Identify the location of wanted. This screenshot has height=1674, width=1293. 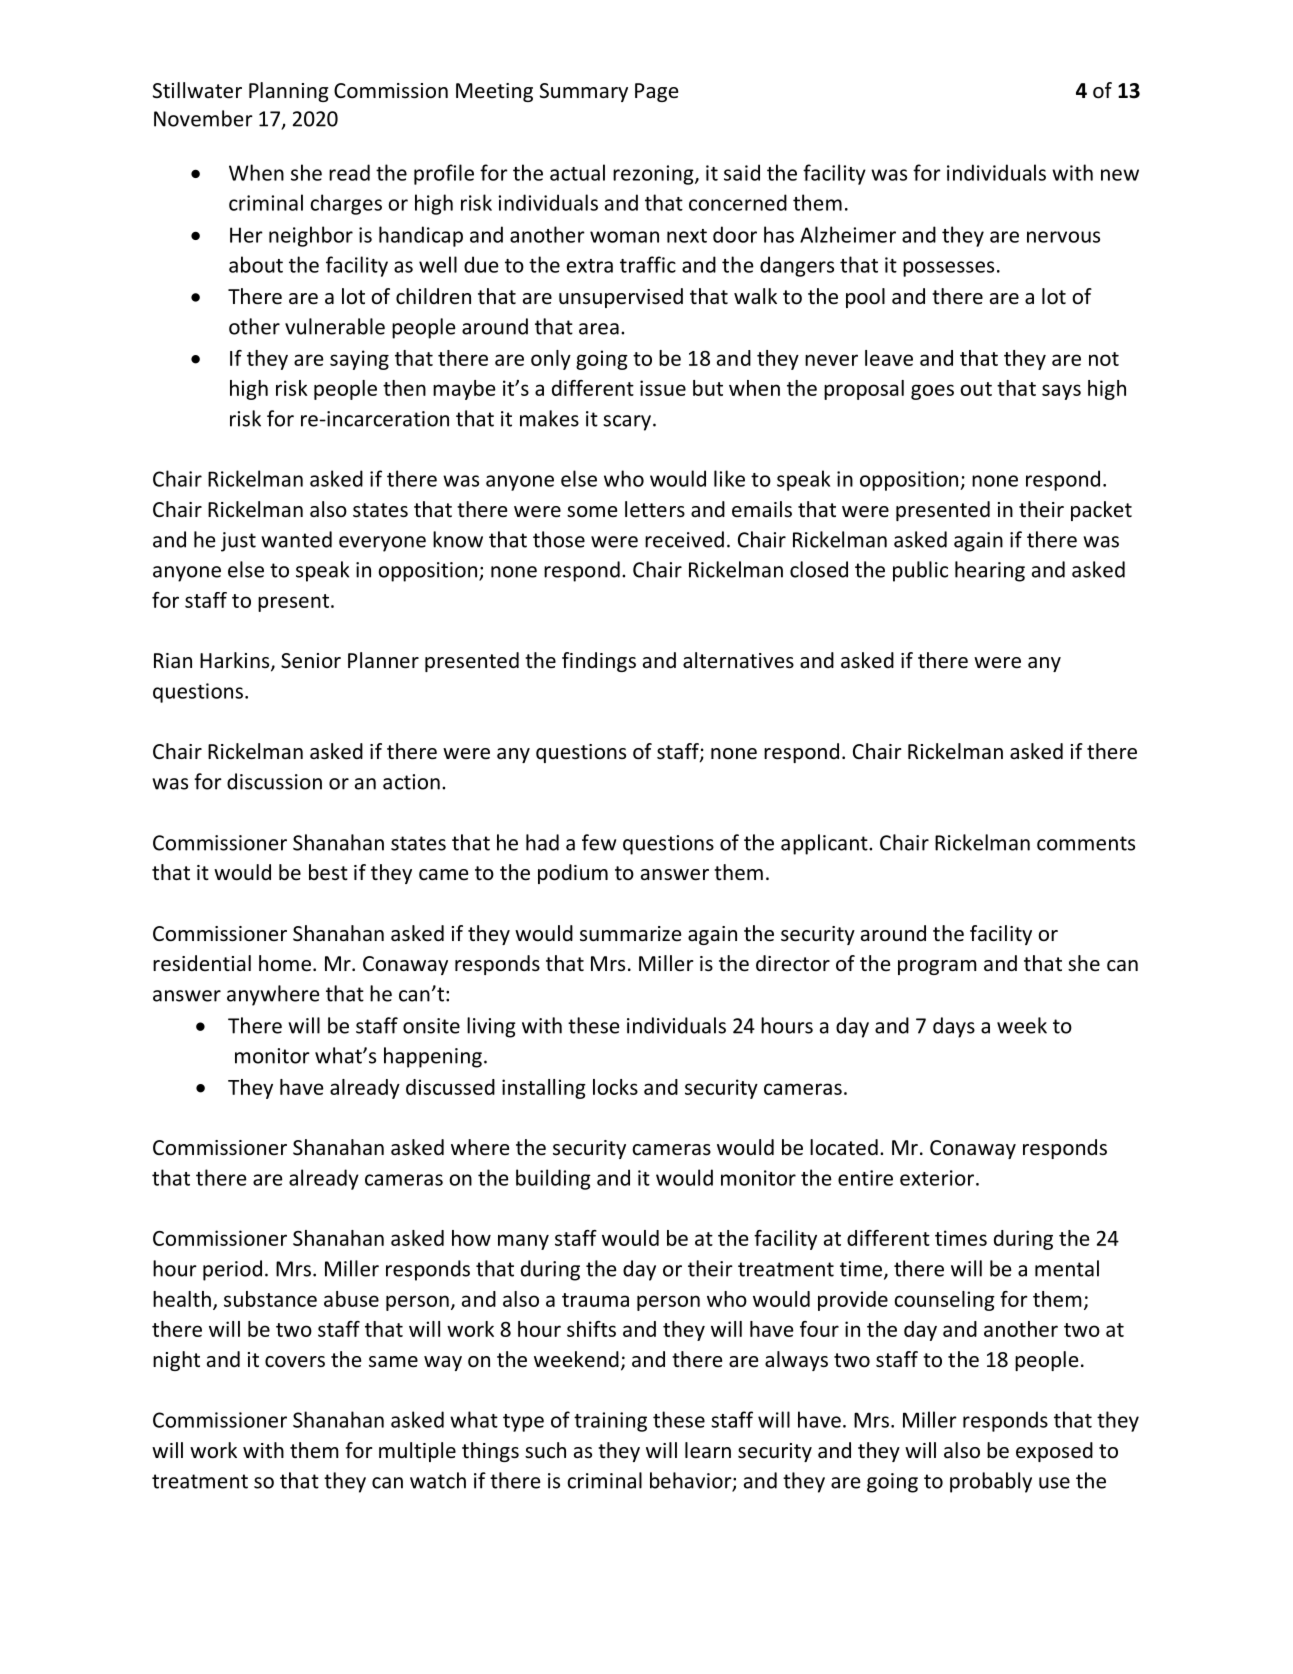
(296, 539).
